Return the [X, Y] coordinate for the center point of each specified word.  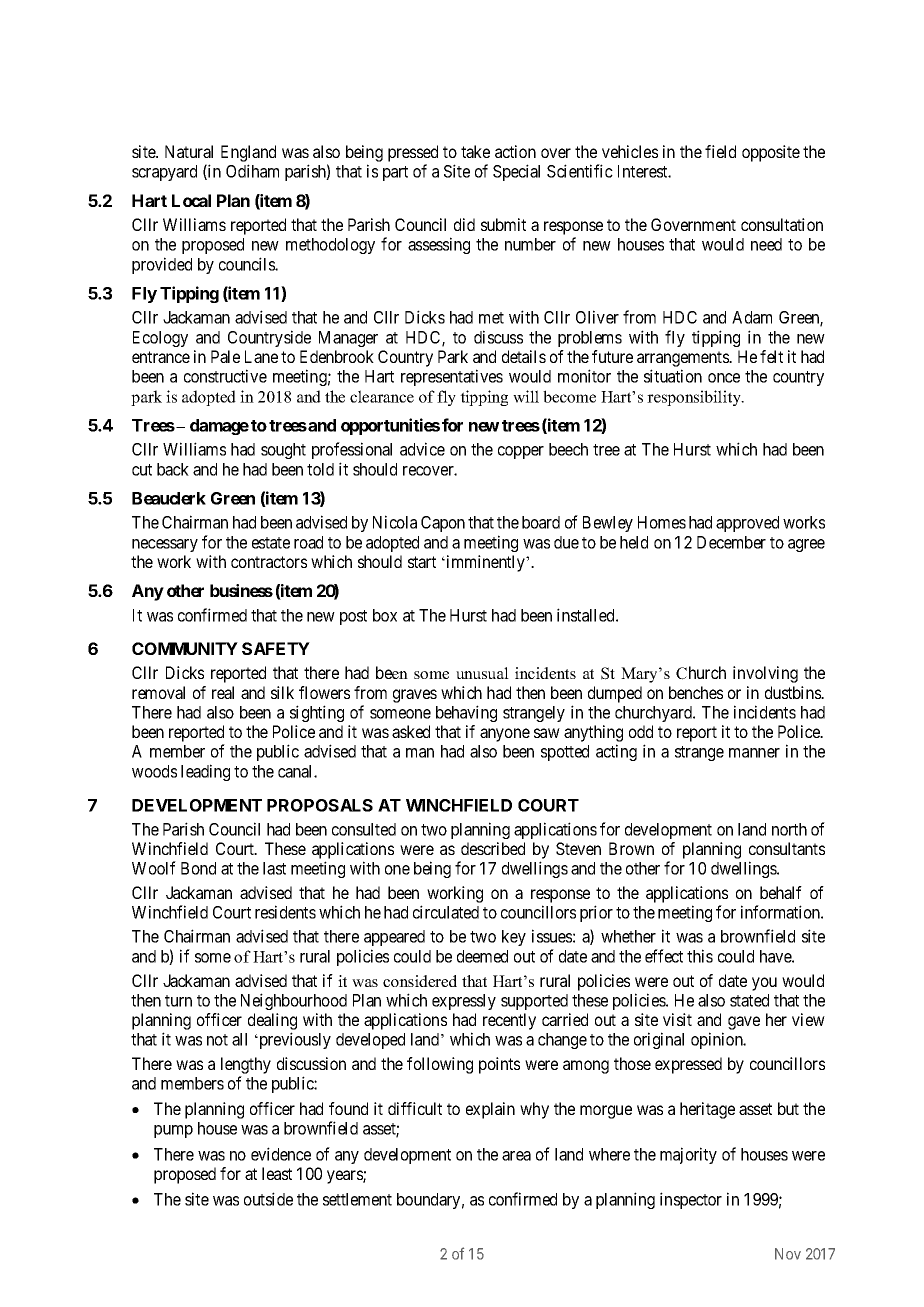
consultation [782, 224]
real [223, 692]
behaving [466, 713]
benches [696, 692]
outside [268, 1199]
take [475, 151]
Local [191, 200]
